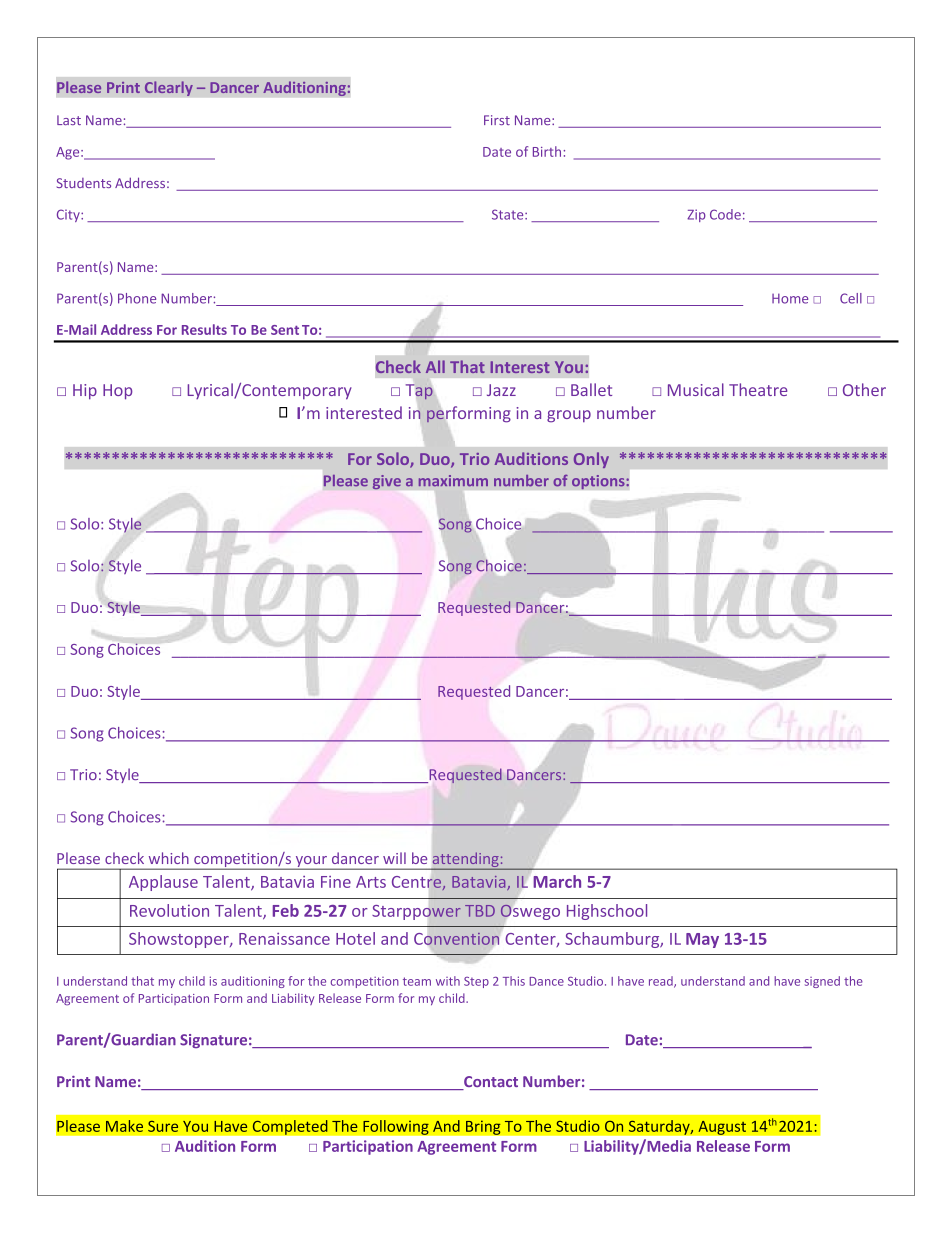 This screenshot has height=1233, width=952. I want to click on Sure, so click(163, 1126).
